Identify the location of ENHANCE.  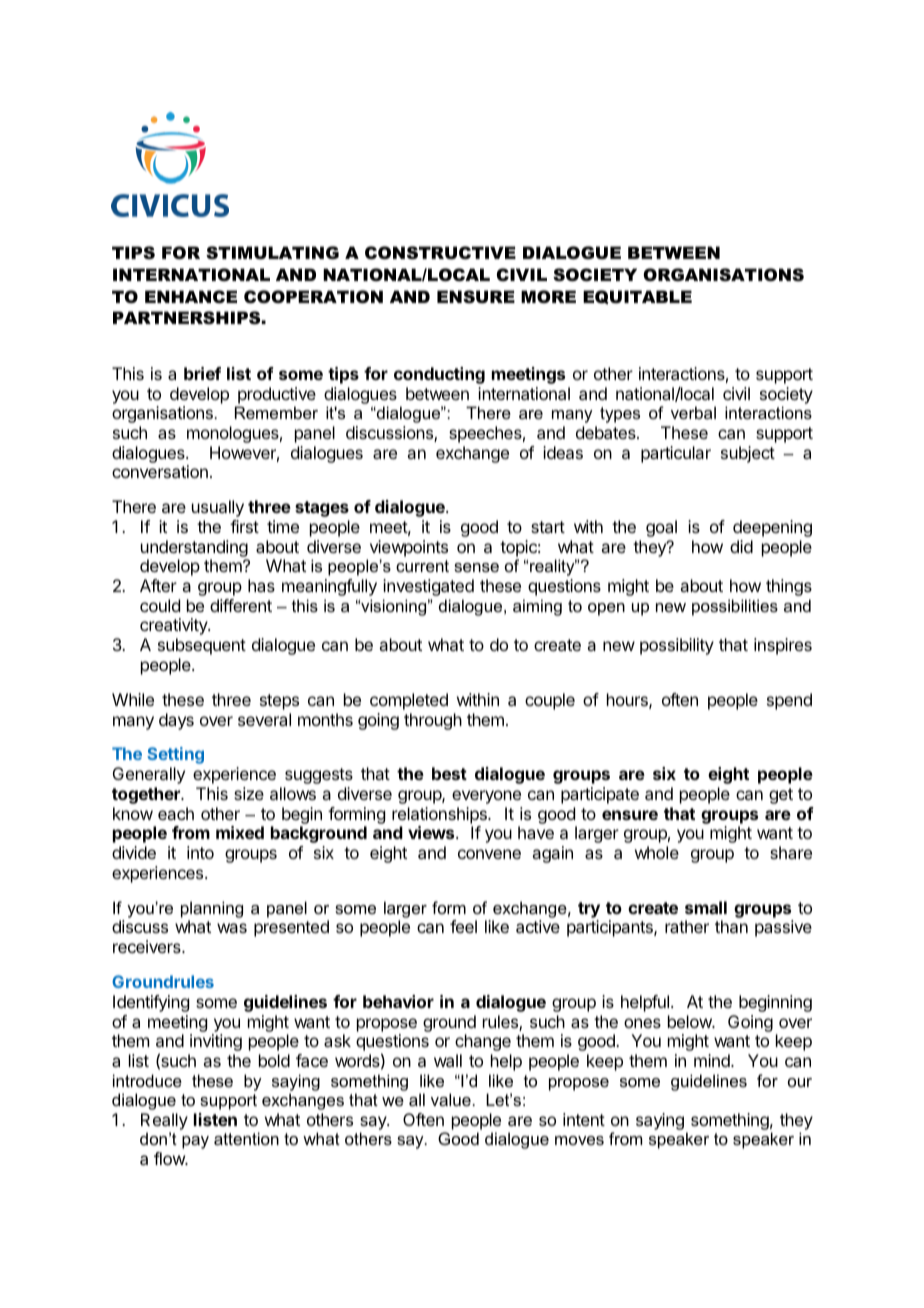
(191, 297).
